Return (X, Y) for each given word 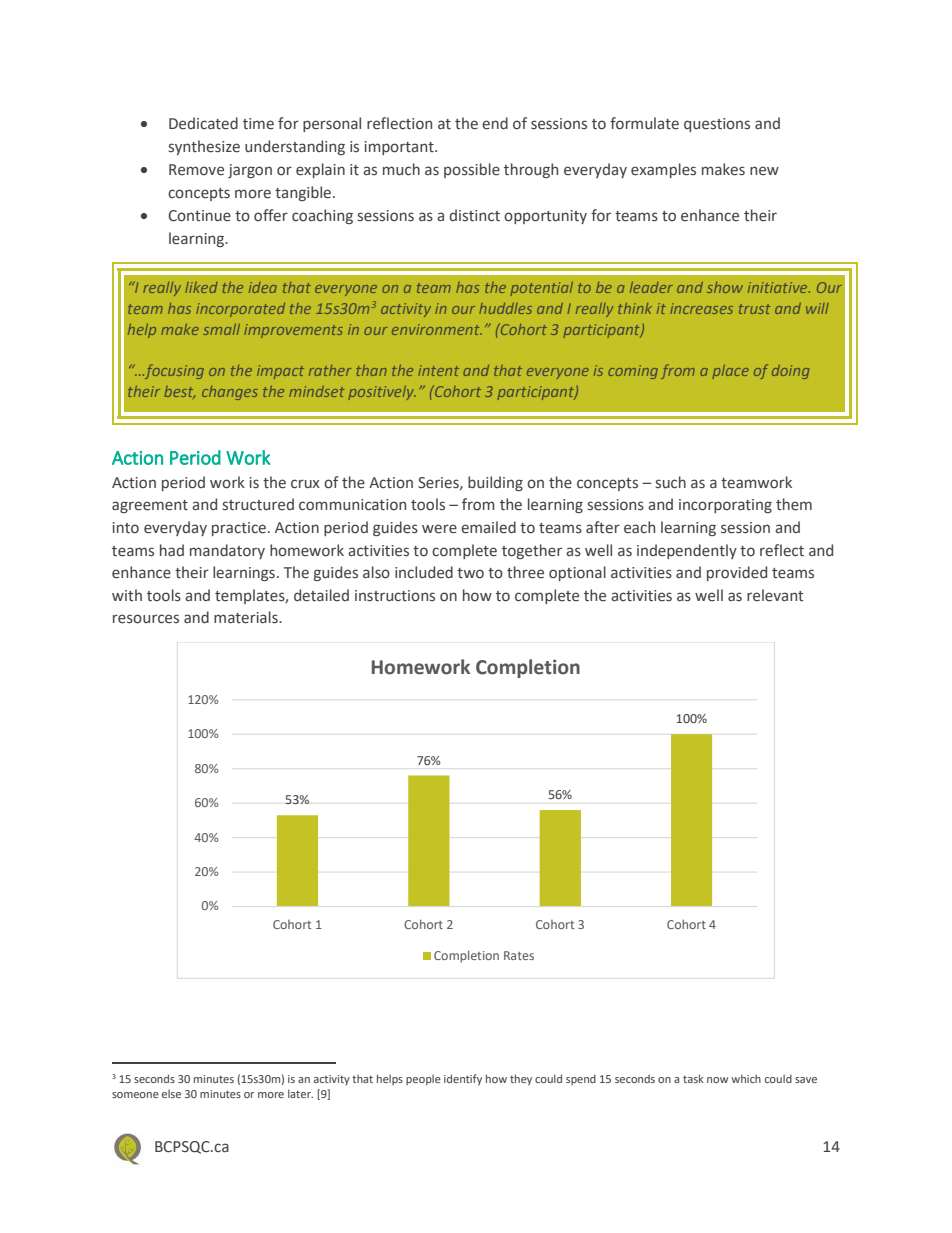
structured (258, 504)
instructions (395, 596)
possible (472, 170)
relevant (775, 595)
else (171, 1094)
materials (247, 617)
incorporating (725, 506)
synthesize (204, 147)
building (495, 483)
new (764, 171)
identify (463, 1079)
